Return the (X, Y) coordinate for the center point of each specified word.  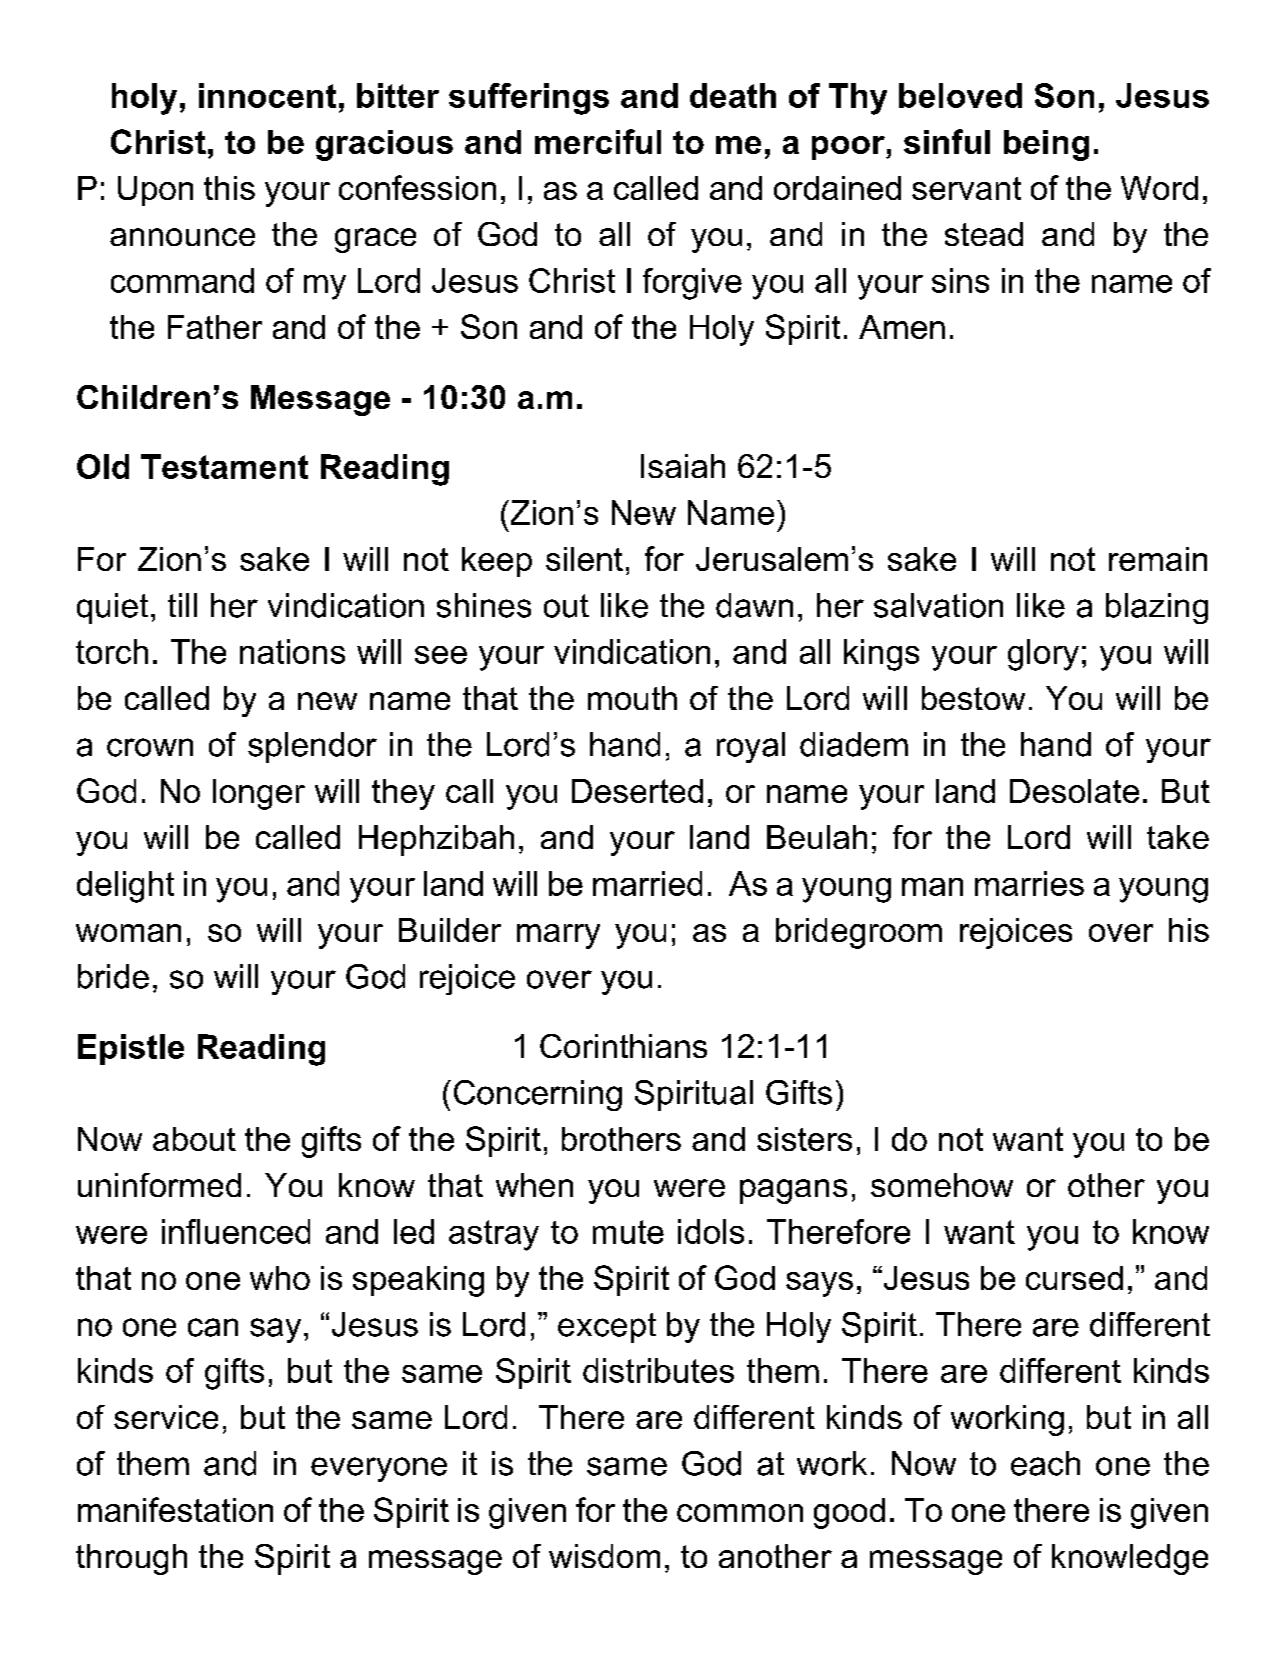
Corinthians (623, 1046)
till (182, 605)
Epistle (131, 1049)
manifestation (175, 1509)
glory (1043, 655)
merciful (598, 141)
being (1046, 145)
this (229, 188)
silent (584, 559)
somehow (942, 1185)
